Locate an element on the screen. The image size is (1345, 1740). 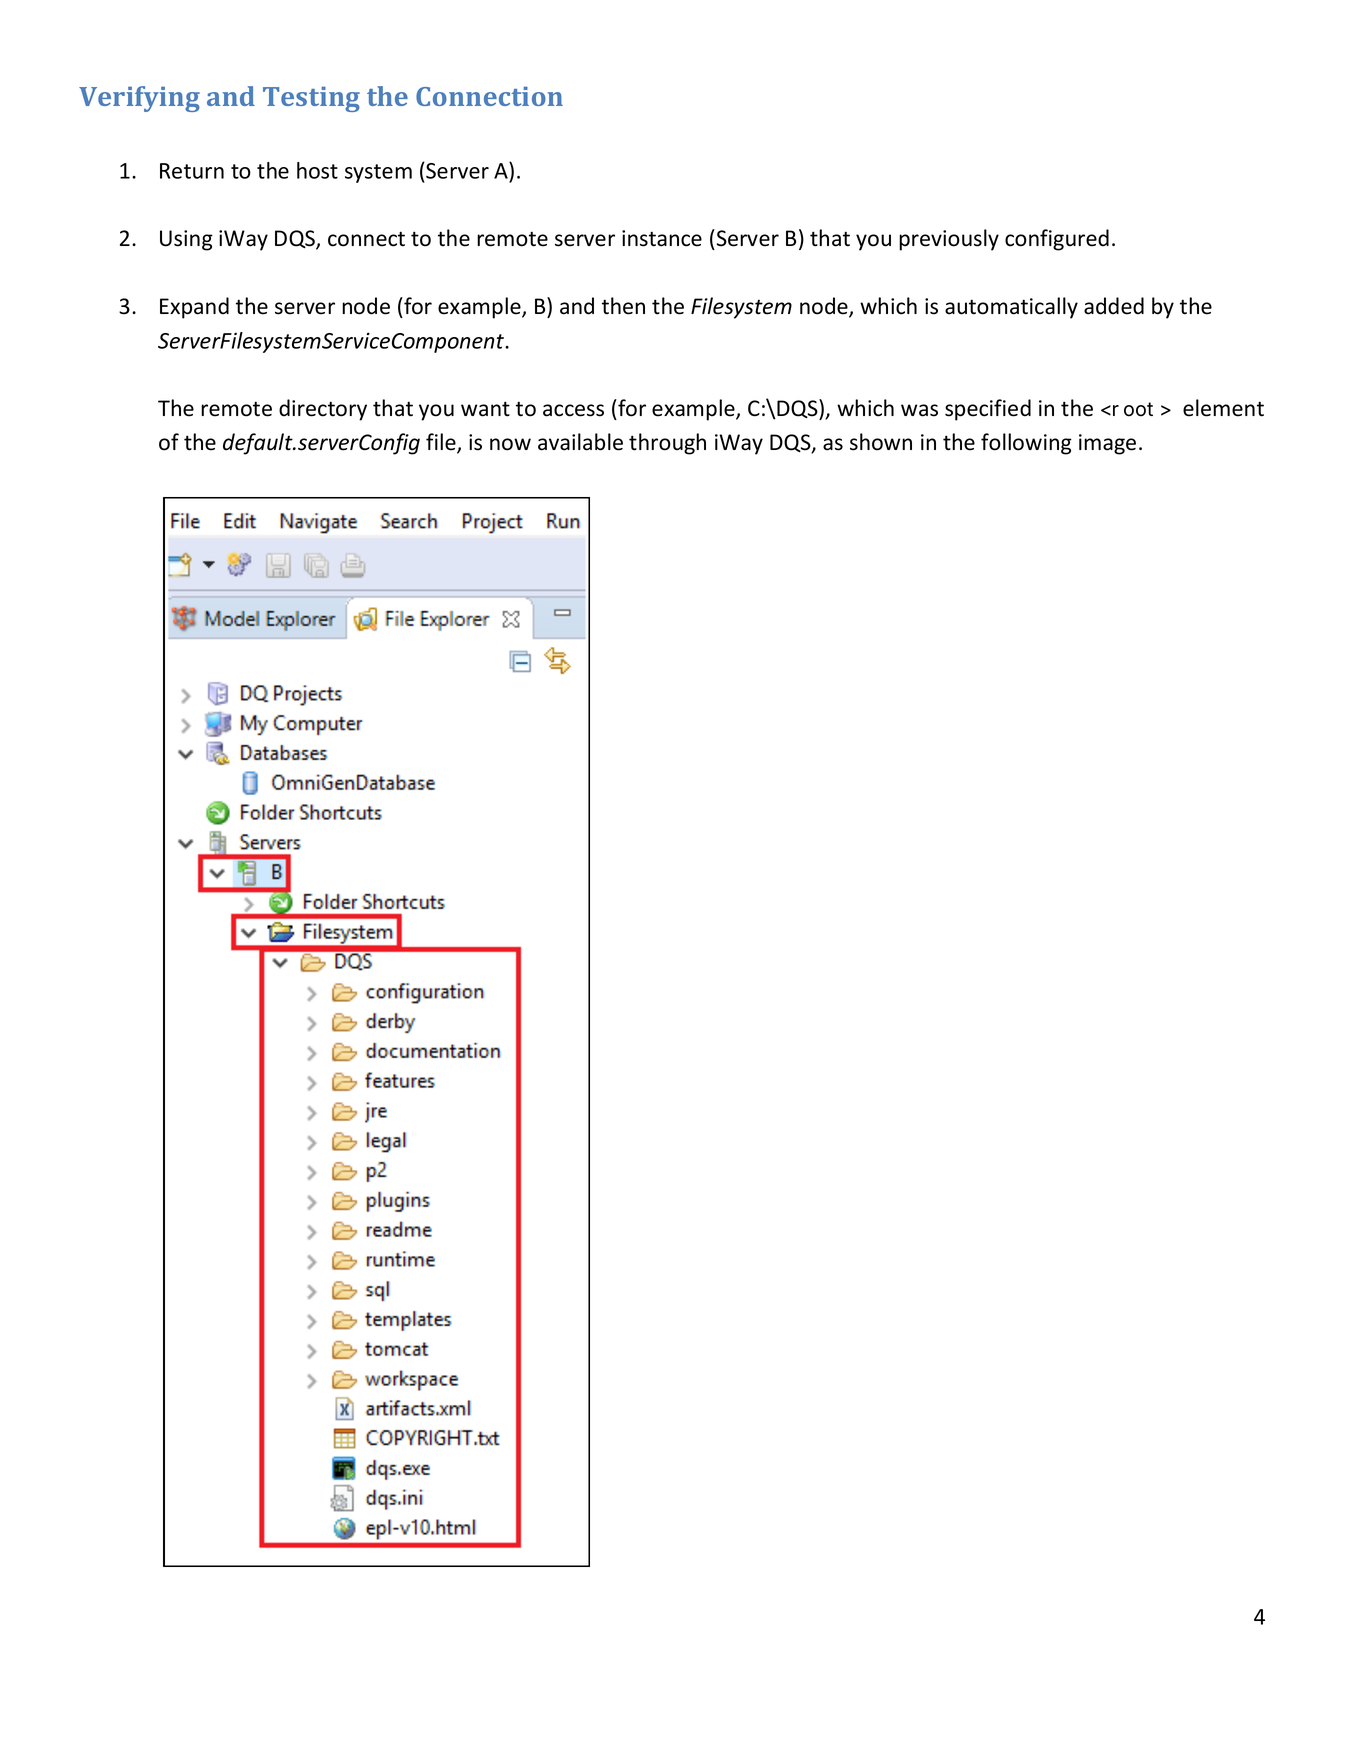
added is located at coordinates (1114, 306).
